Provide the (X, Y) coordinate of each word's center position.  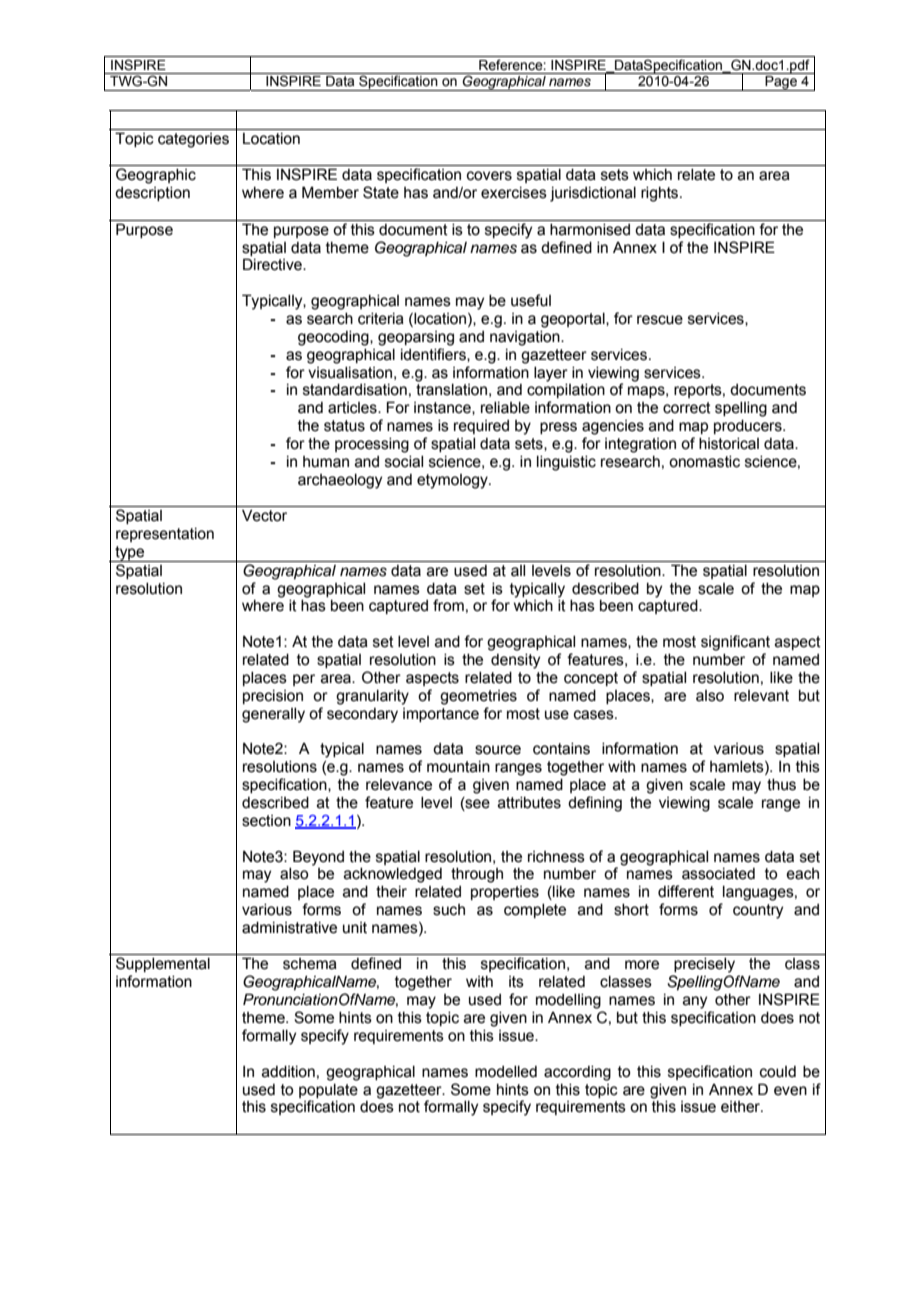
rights (661, 194)
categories (193, 140)
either (742, 1107)
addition (288, 1072)
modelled (506, 1072)
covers (489, 176)
